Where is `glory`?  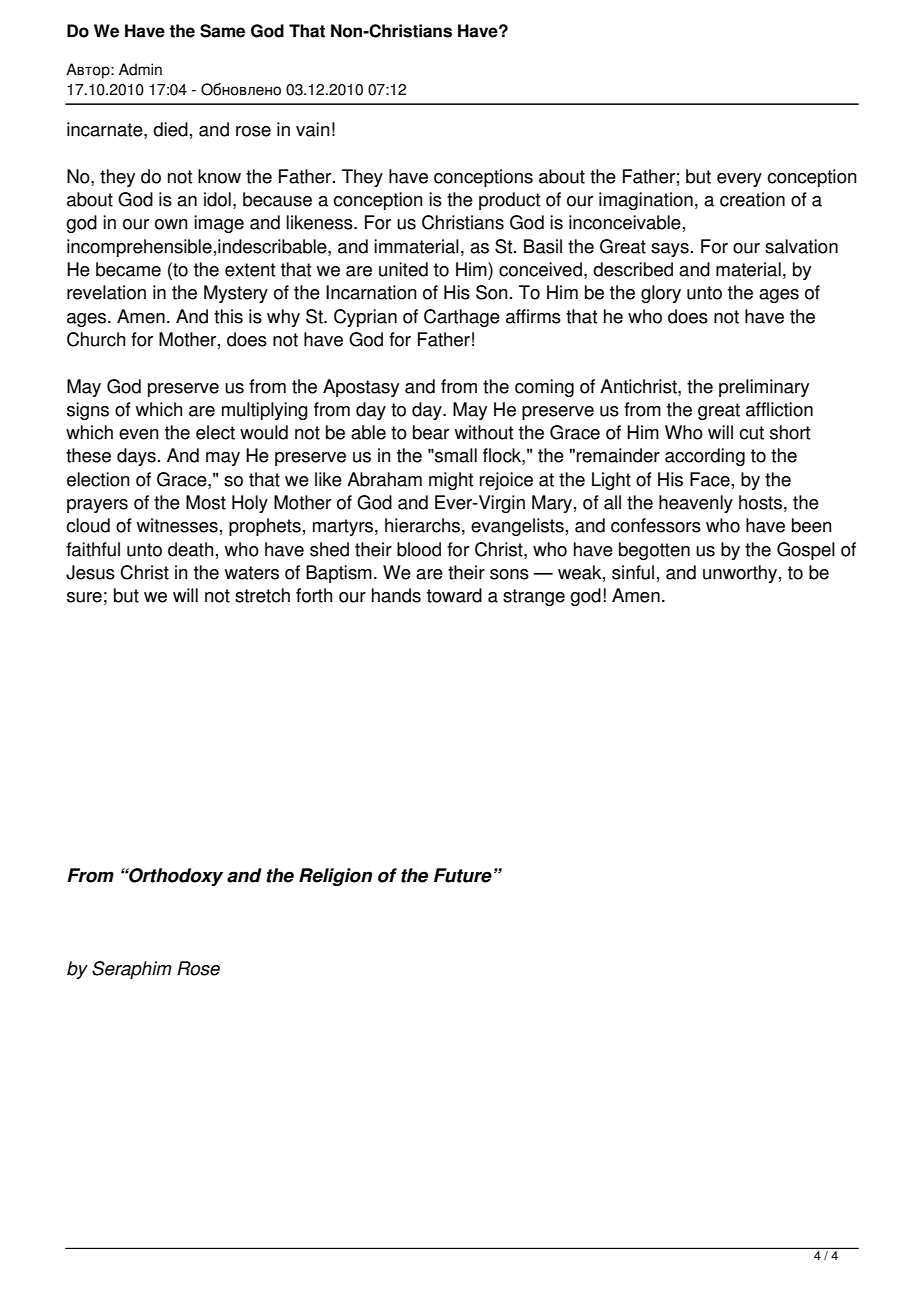
glory is located at coordinates (661, 294).
